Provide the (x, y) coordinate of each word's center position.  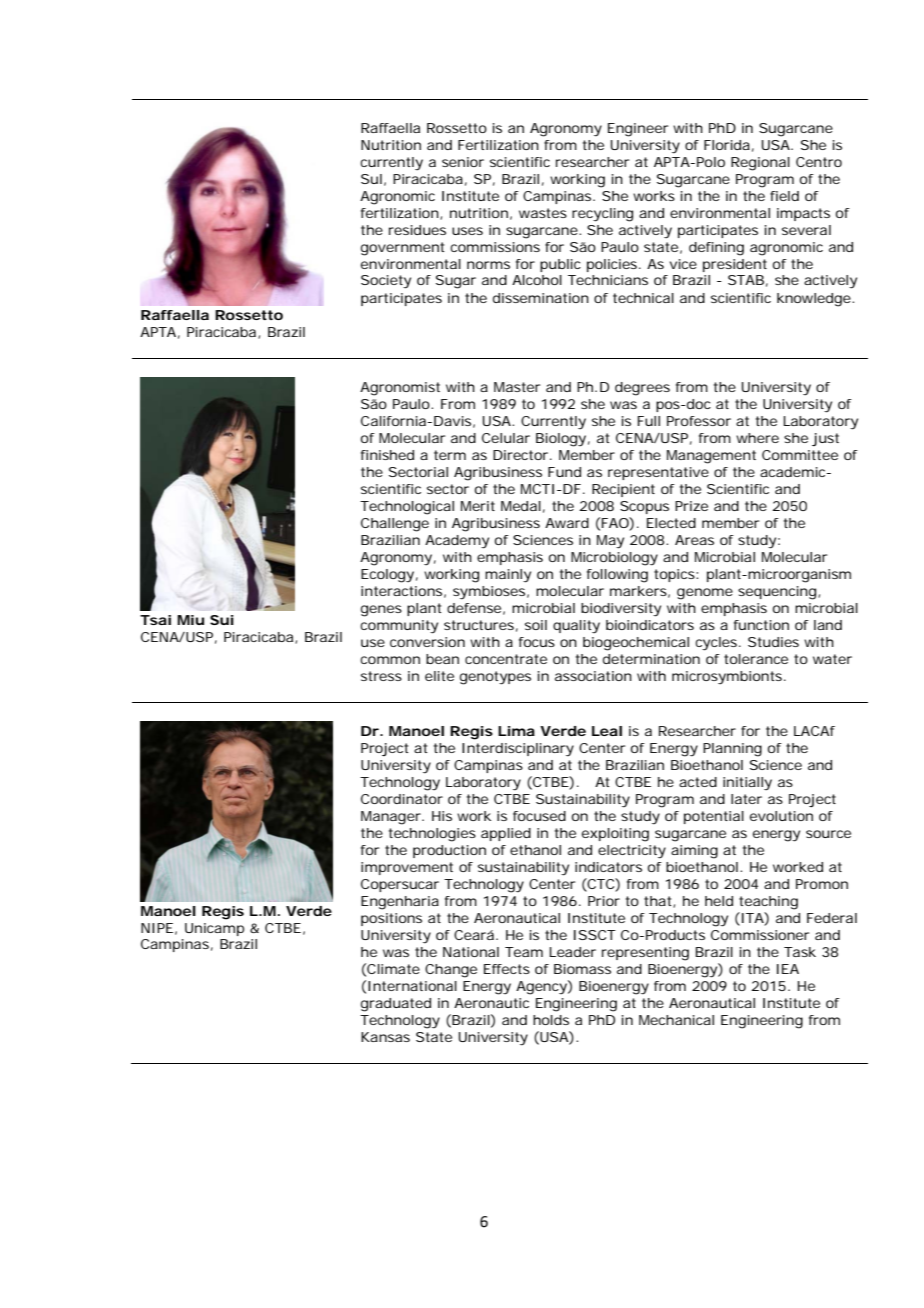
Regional (760, 164)
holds (551, 1020)
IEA (788, 969)
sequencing (777, 593)
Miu (190, 620)
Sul (371, 179)
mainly (508, 576)
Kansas (385, 1037)
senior (463, 162)
